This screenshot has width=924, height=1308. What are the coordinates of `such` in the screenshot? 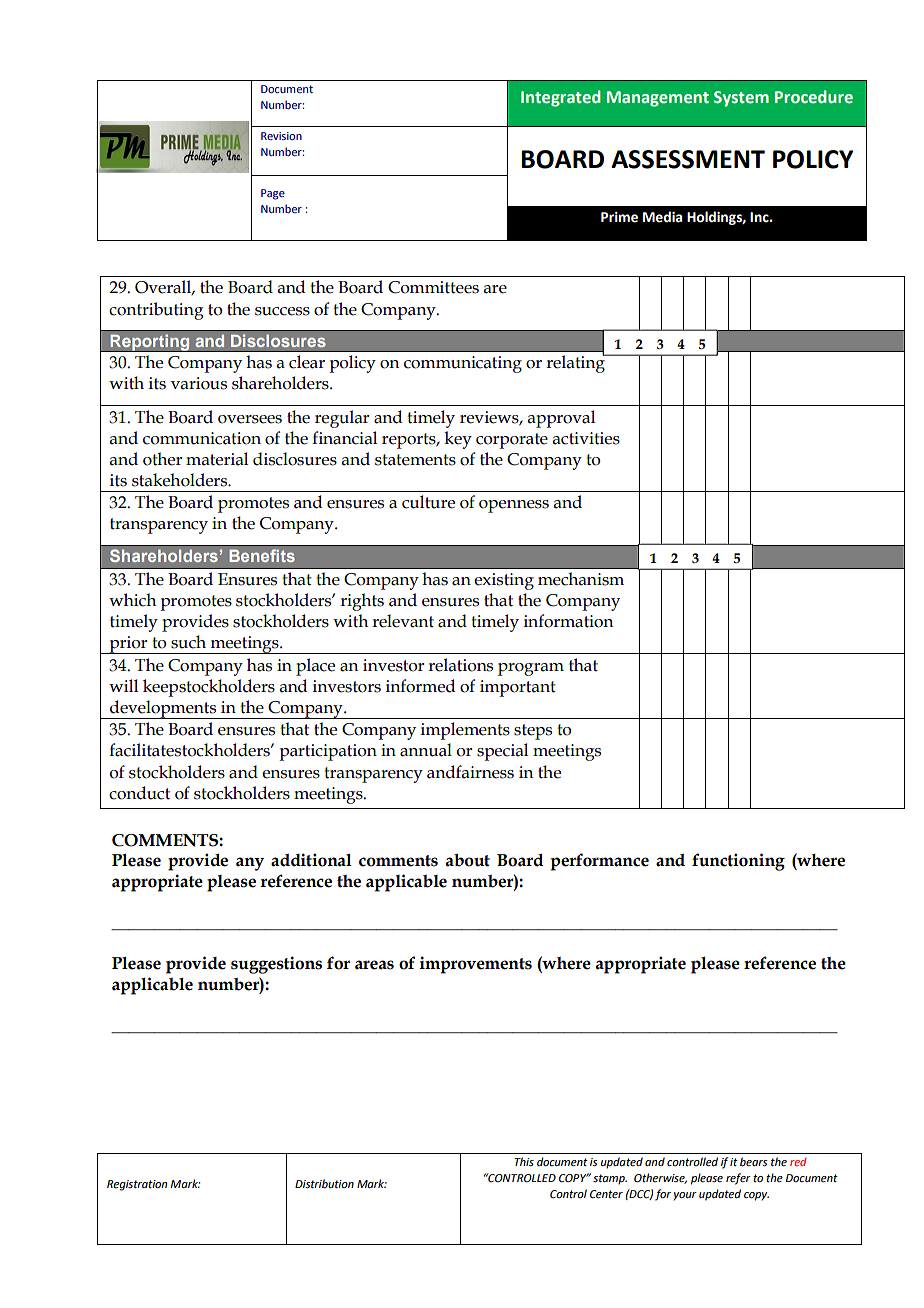 It's located at (188, 642).
